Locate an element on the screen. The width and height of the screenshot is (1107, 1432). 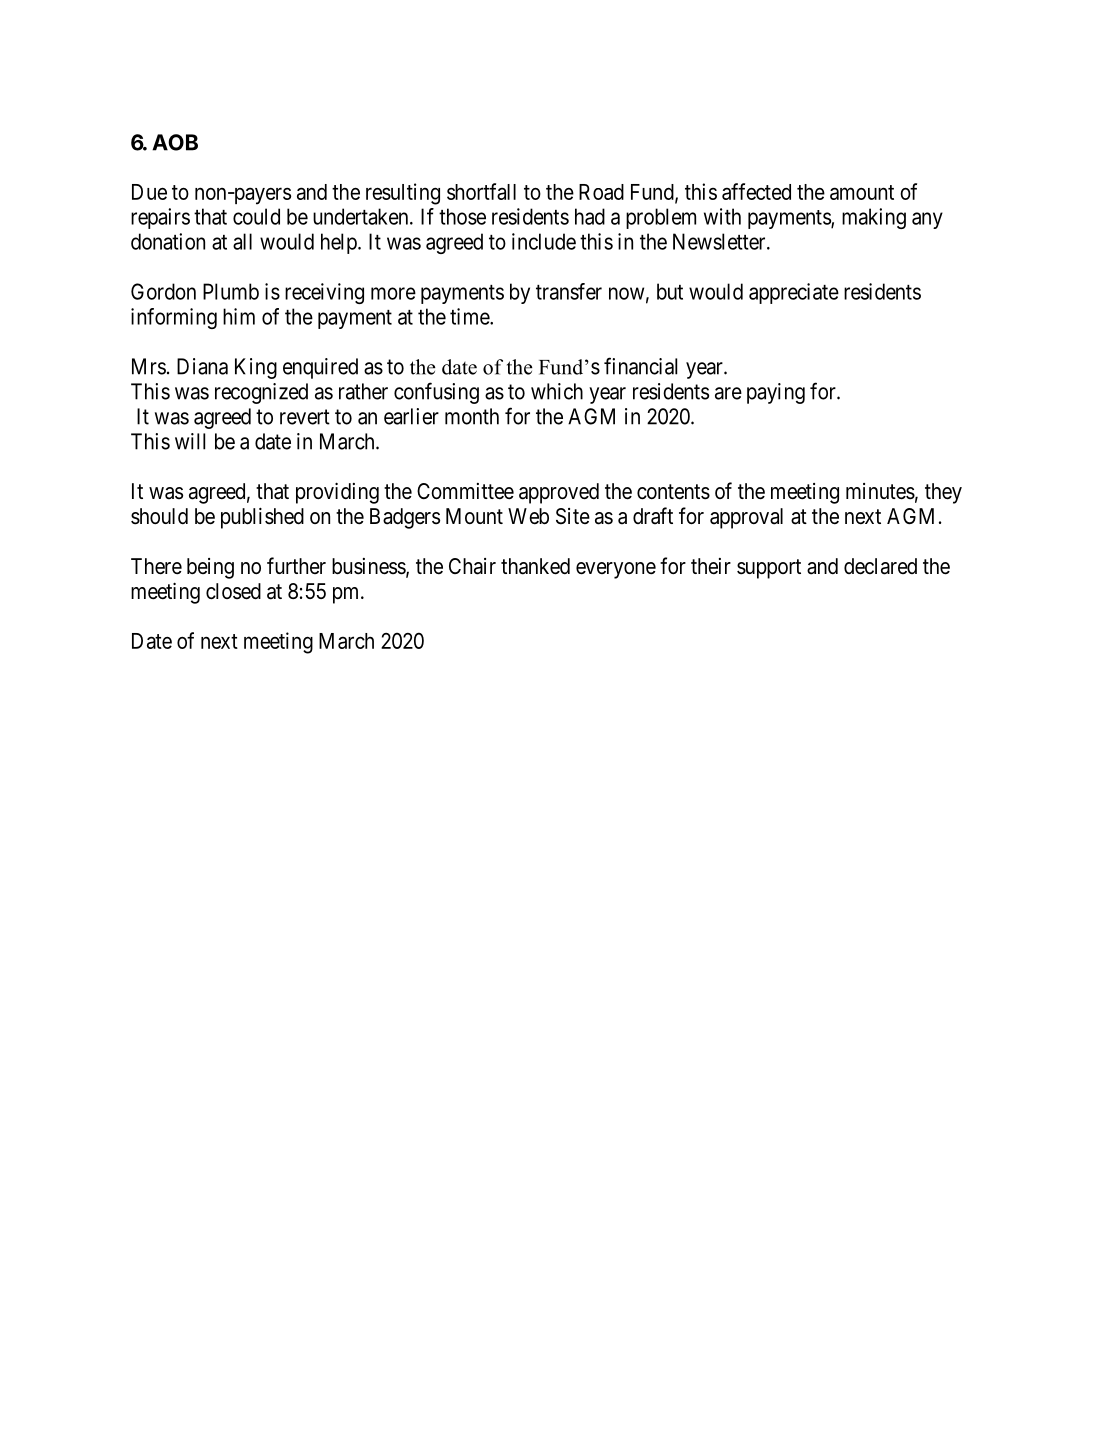
Diana is located at coordinates (202, 366).
